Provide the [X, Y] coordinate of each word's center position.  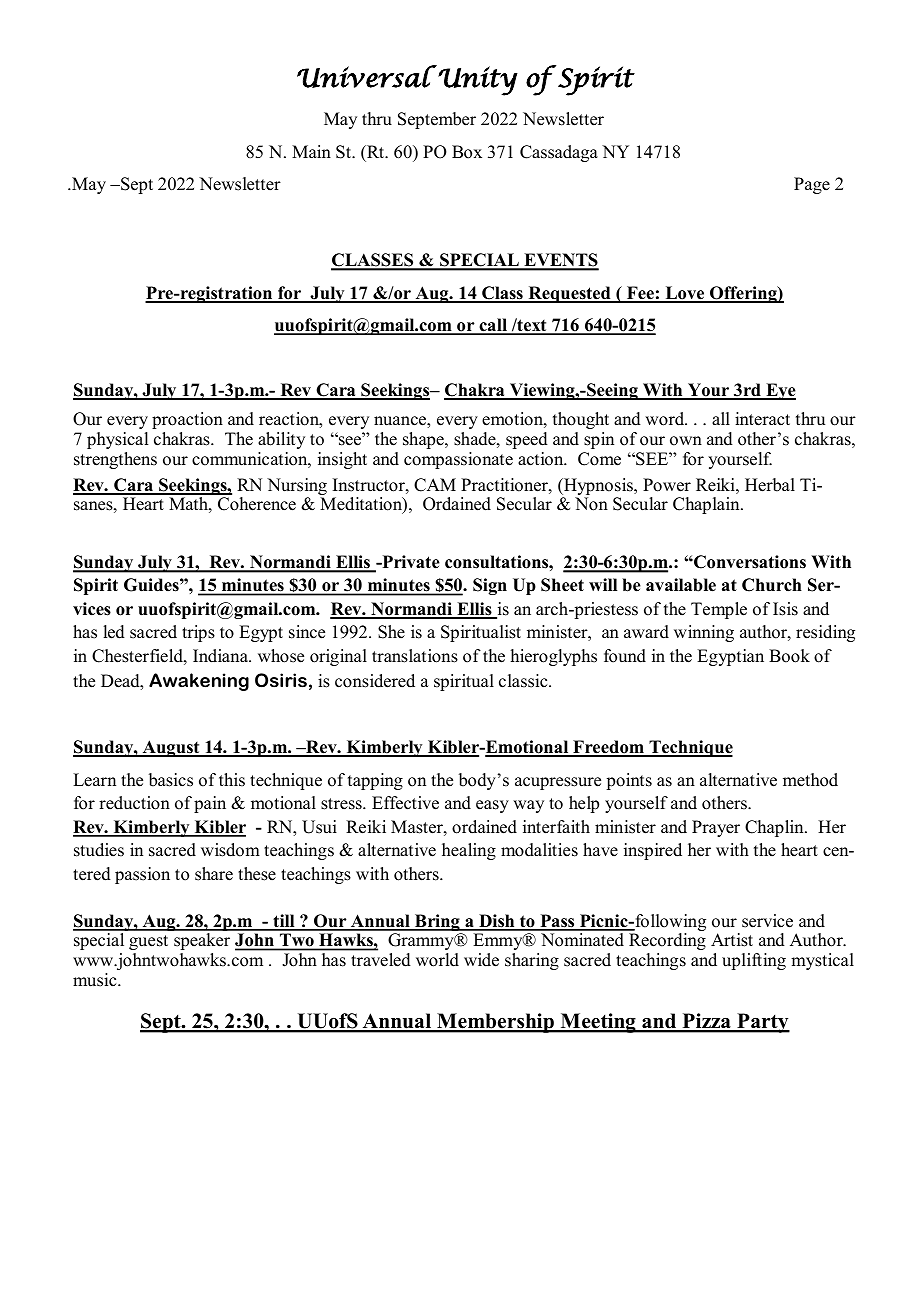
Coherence [257, 504]
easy [492, 806]
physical [117, 440]
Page [812, 185]
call [493, 326]
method [810, 780]
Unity [478, 81]
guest [148, 942]
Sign [490, 586]
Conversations [749, 562]
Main [311, 151]
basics [171, 780]
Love [685, 294]
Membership [496, 1023]
